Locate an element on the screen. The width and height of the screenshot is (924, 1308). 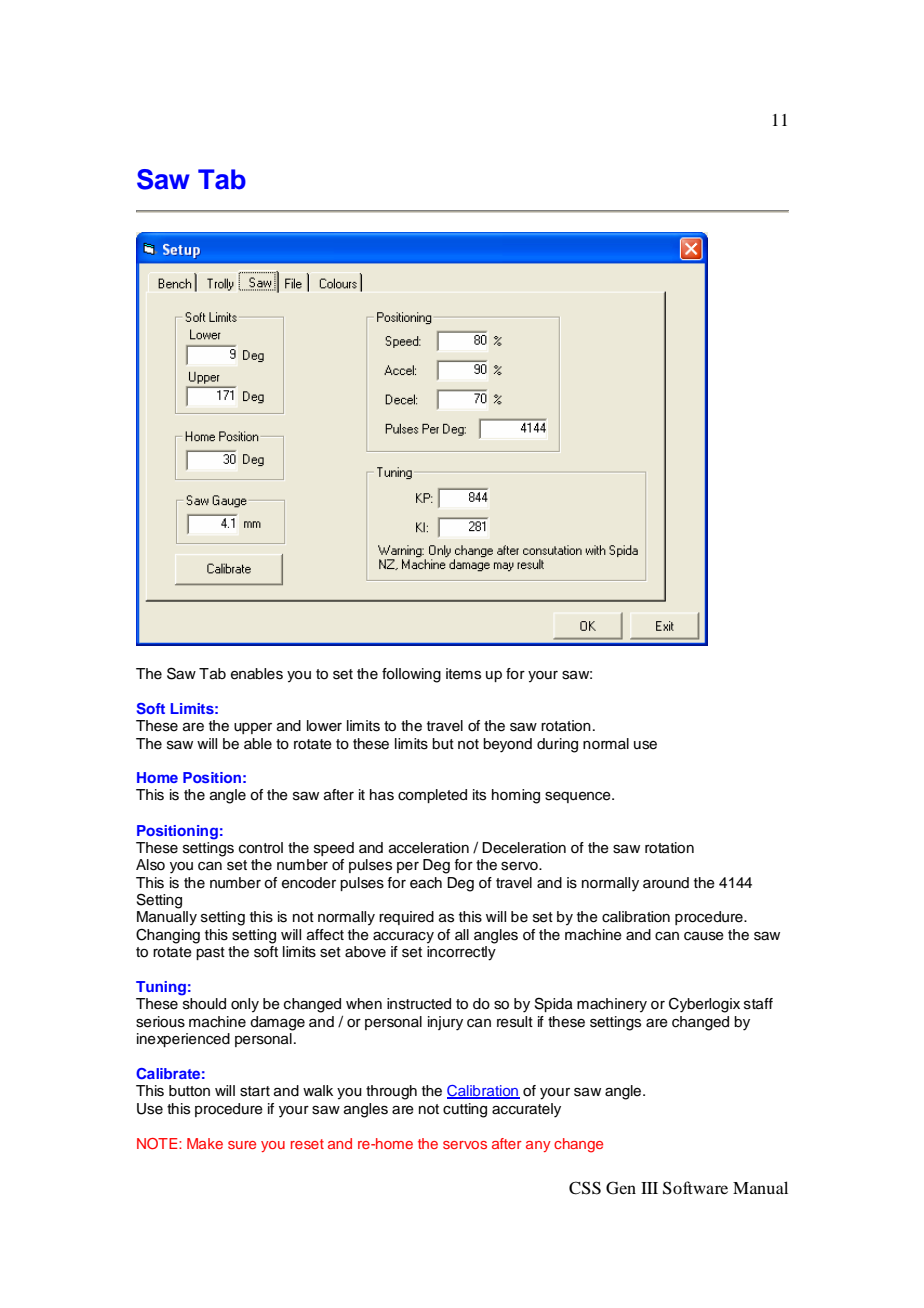
cause is located at coordinates (704, 936).
